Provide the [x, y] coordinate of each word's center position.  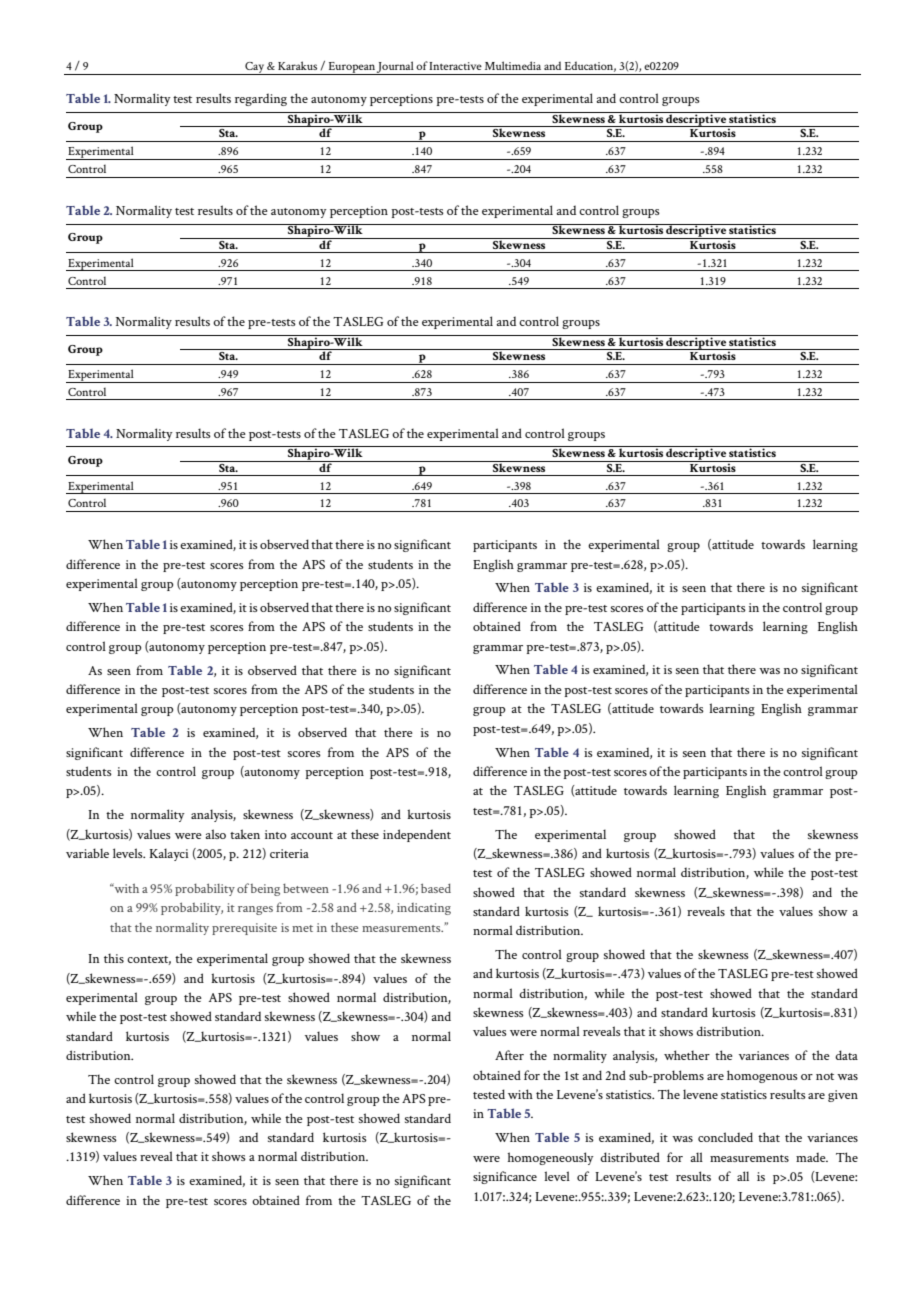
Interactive [455, 66]
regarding [261, 99]
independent [417, 835]
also [215, 834]
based [436, 888]
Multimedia [513, 65]
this [114, 958]
